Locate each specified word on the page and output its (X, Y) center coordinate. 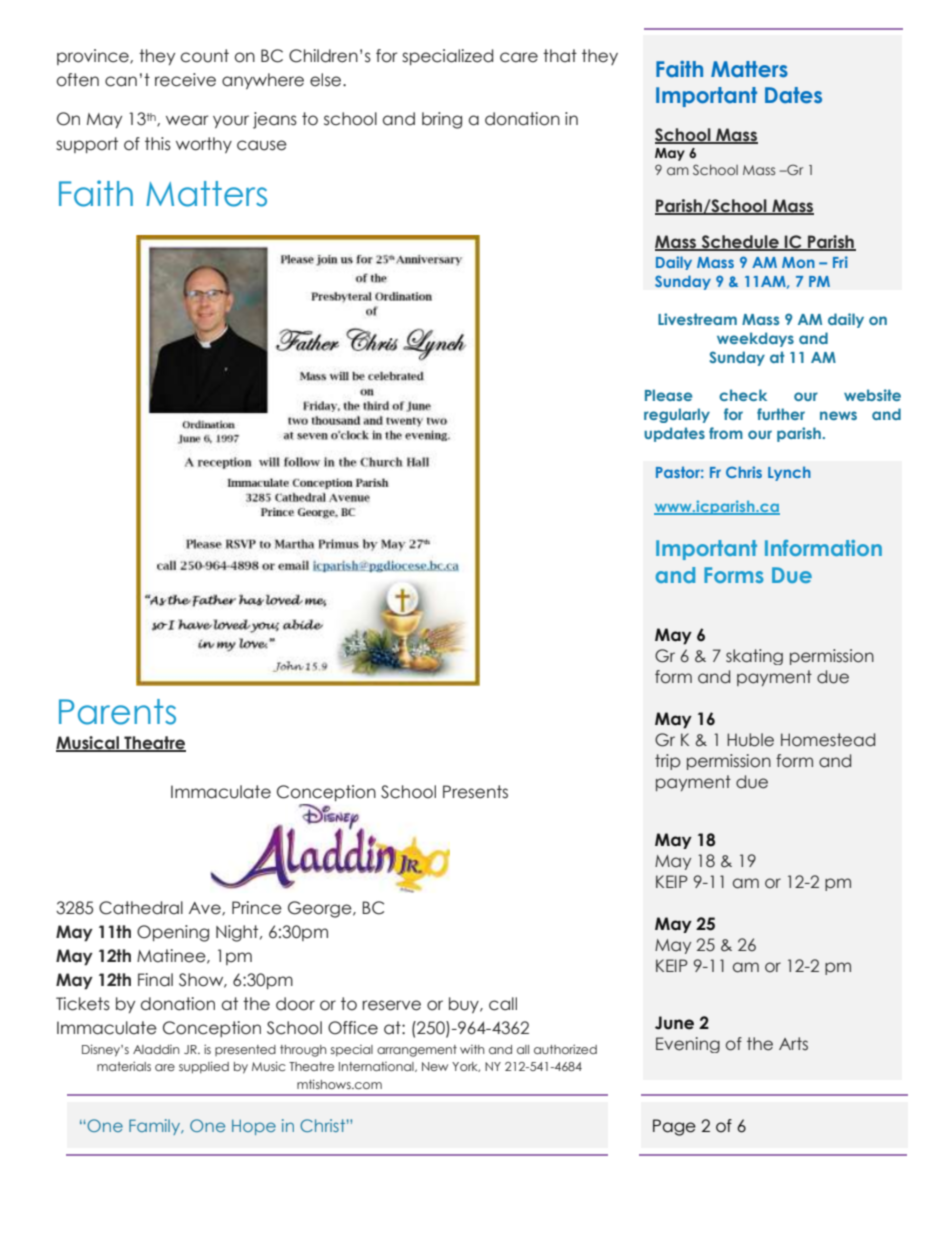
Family (156, 1127)
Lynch (789, 473)
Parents (117, 712)
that (560, 56)
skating (754, 657)
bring (442, 120)
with (472, 1049)
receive (185, 80)
